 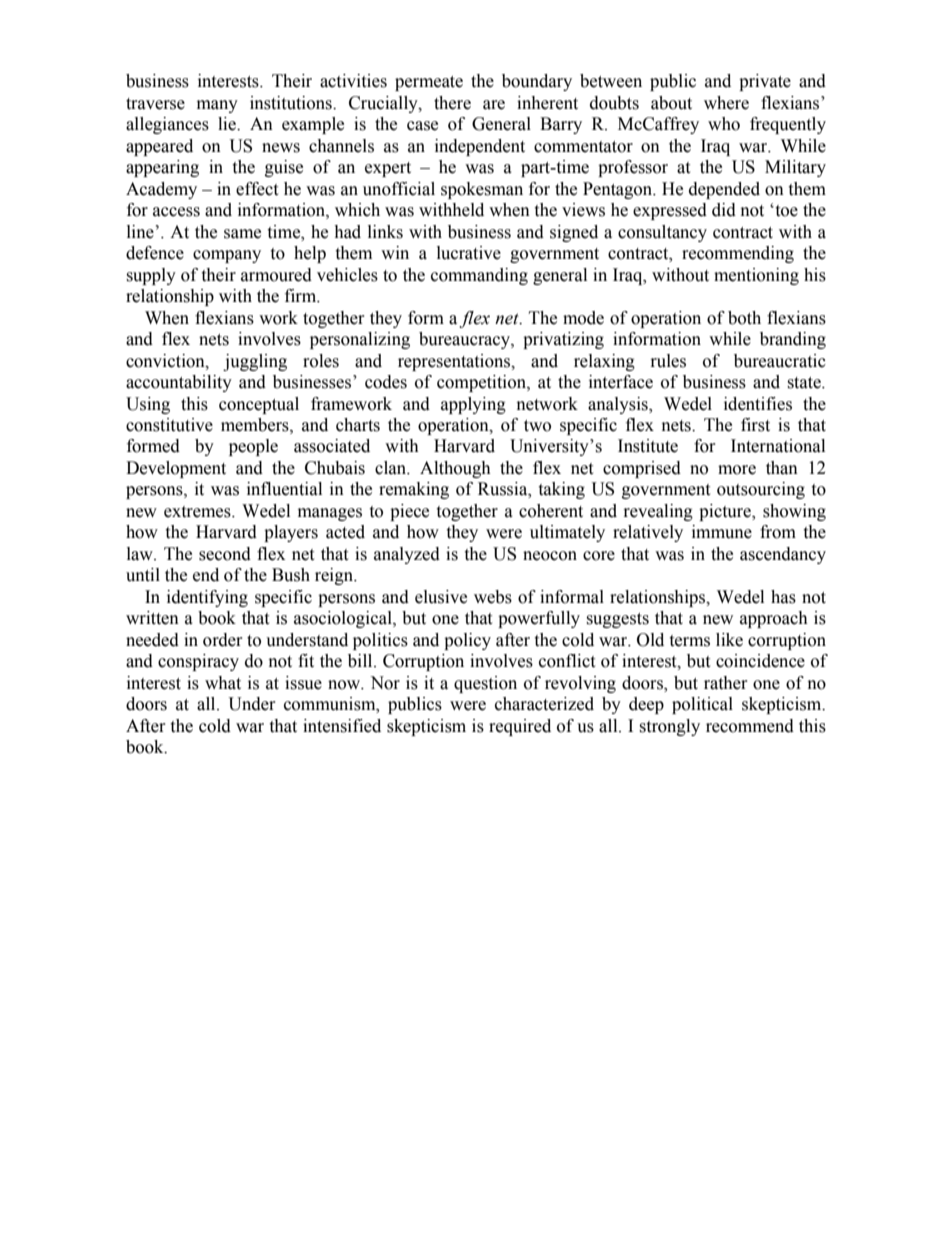 What do you see at coordinates (726, 103) in the screenshot?
I see `where` at bounding box center [726, 103].
